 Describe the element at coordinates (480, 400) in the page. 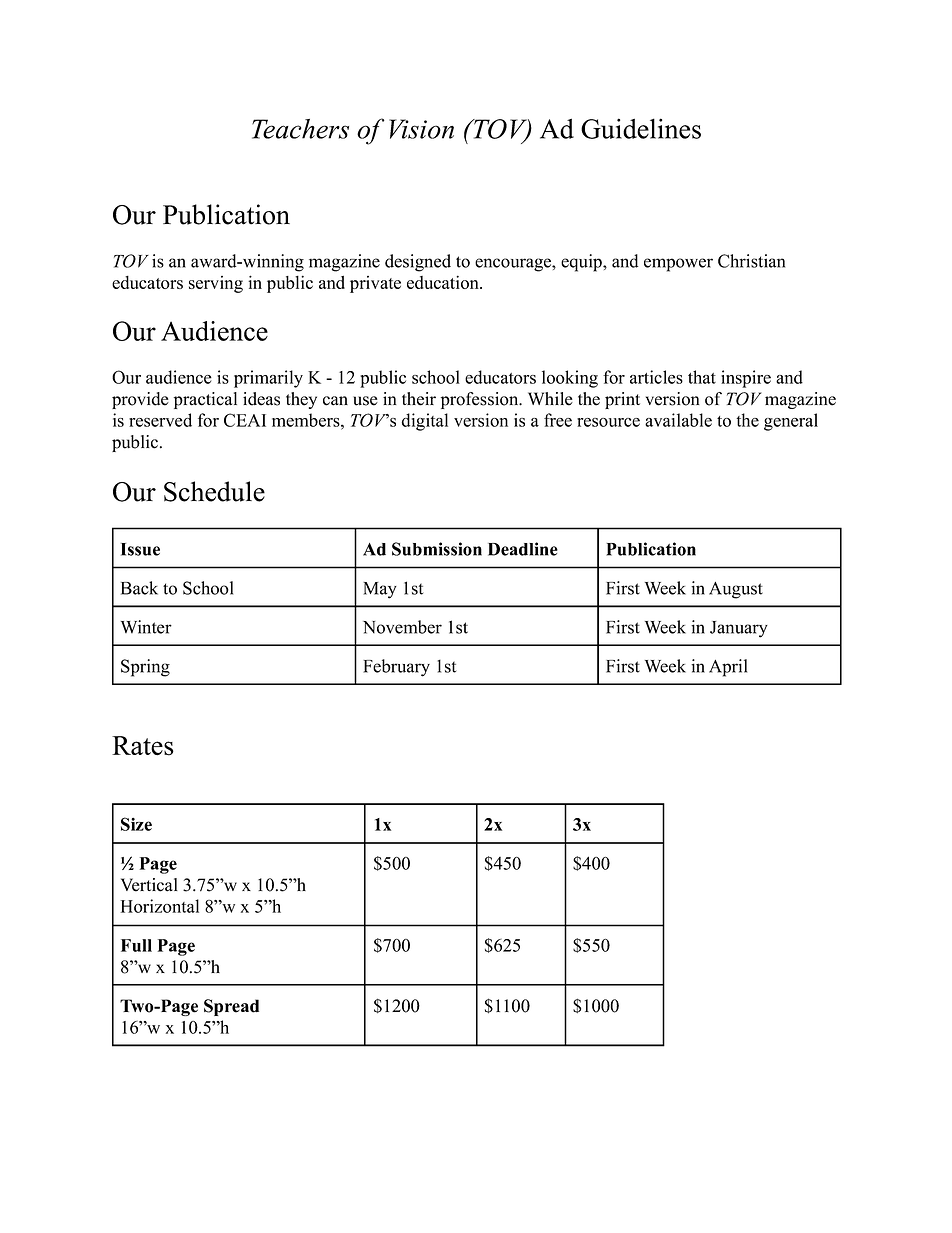

I see `profession` at that location.
